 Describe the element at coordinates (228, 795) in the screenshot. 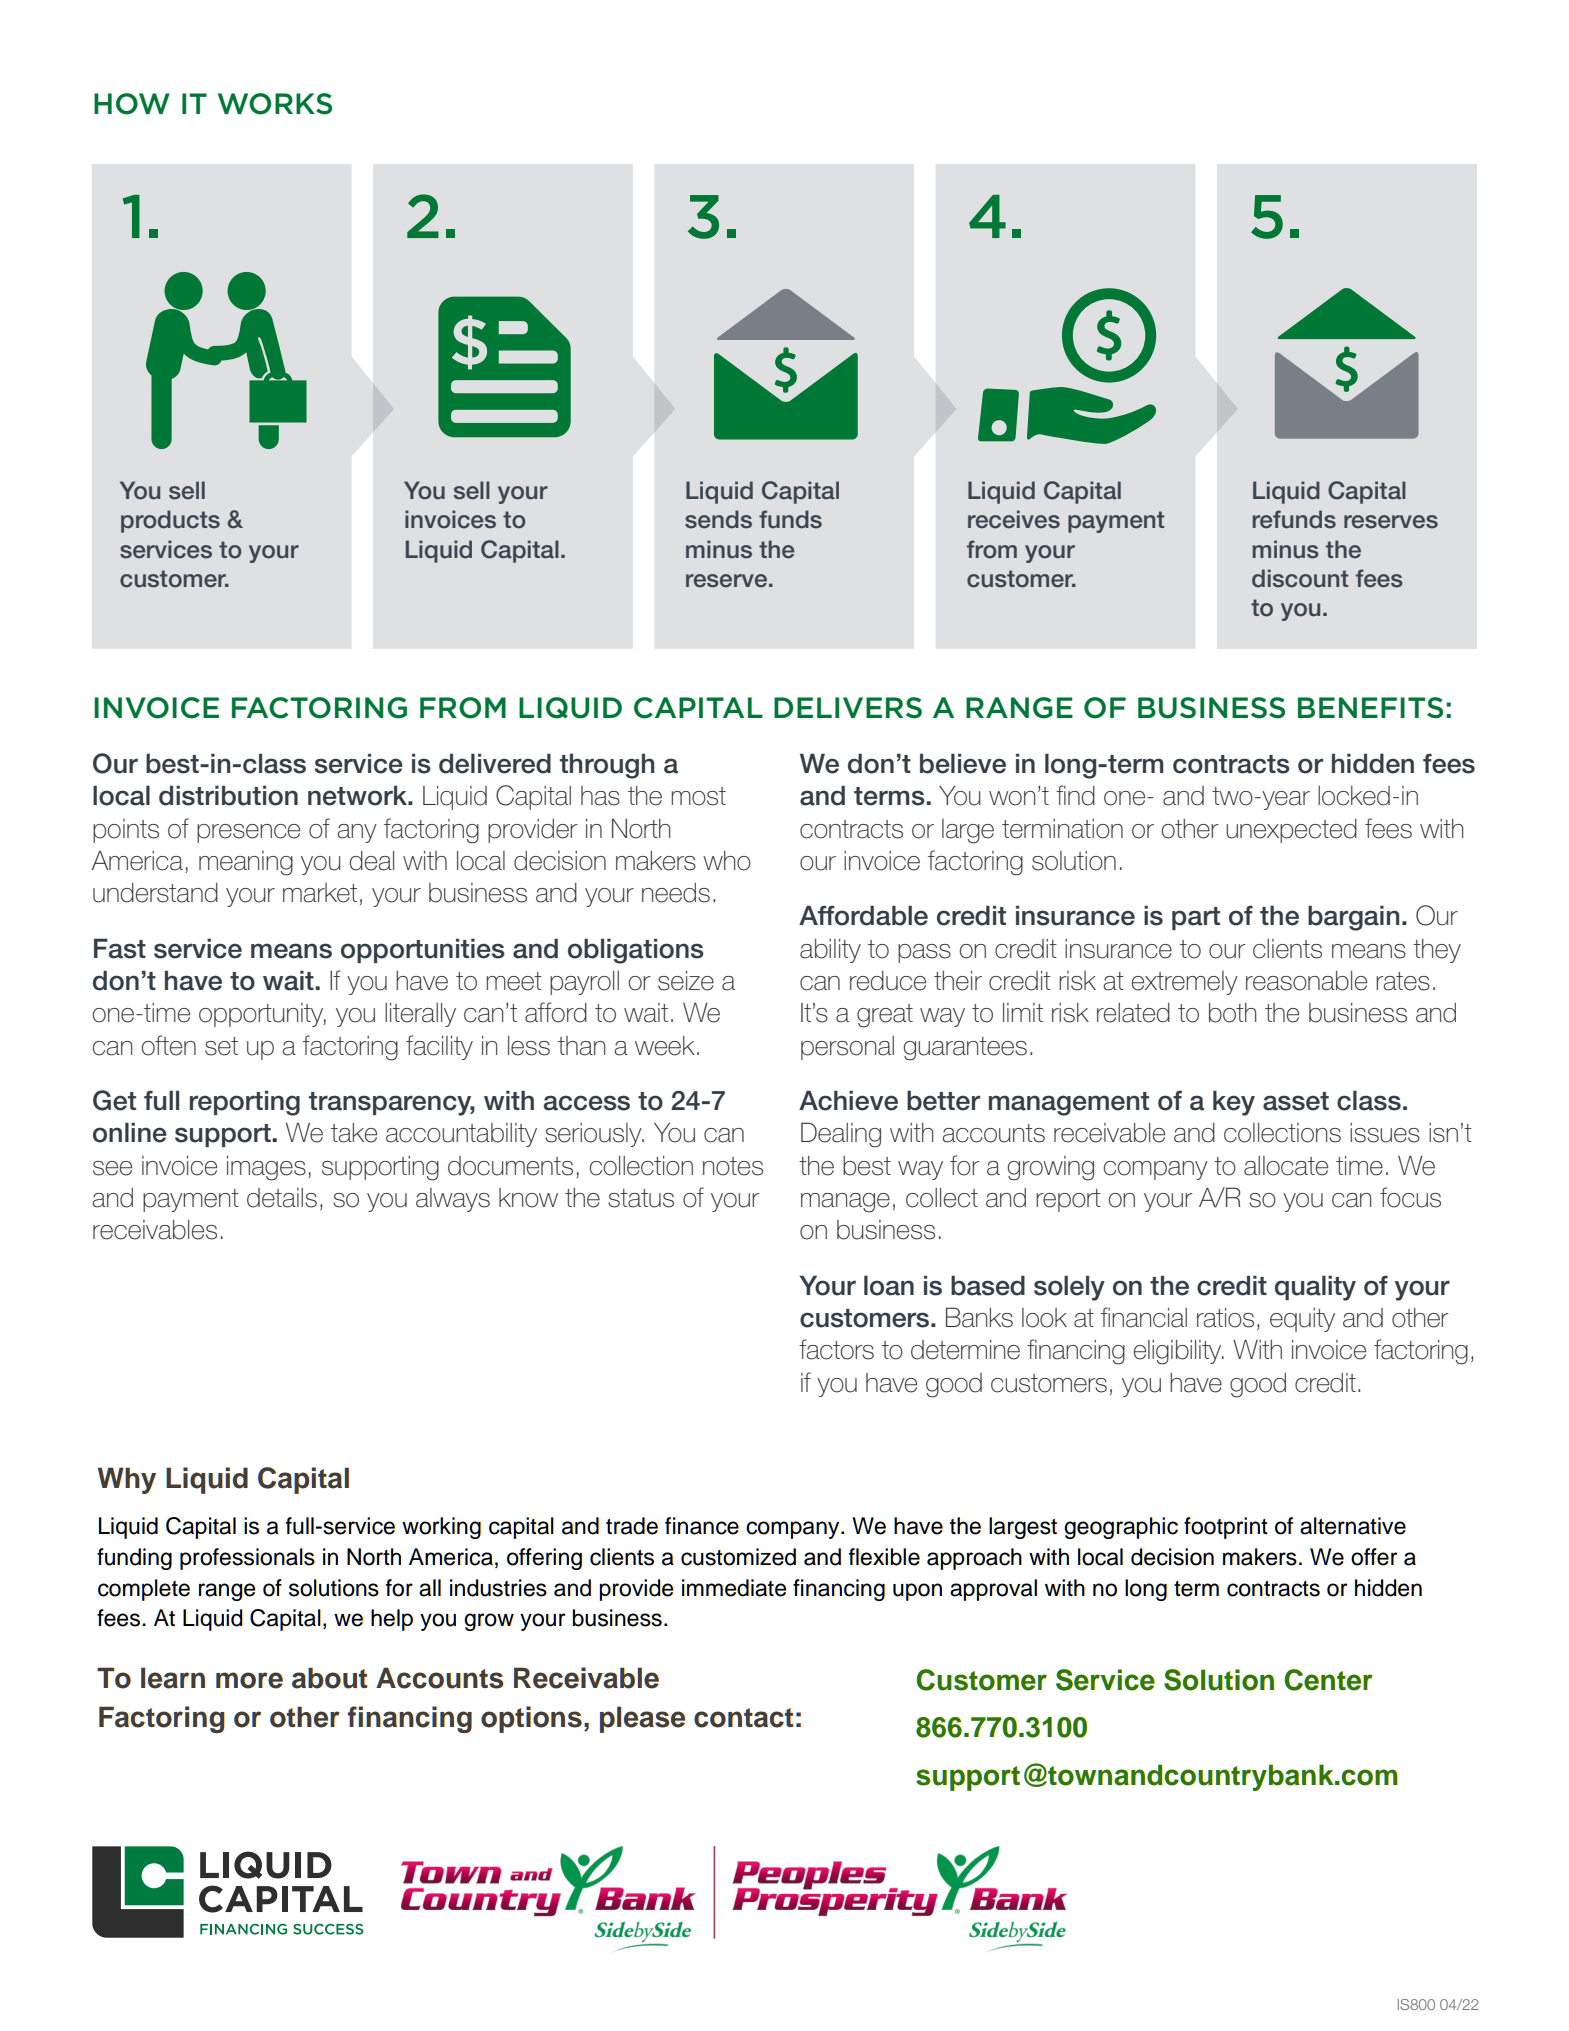

I see `distribution` at that location.
